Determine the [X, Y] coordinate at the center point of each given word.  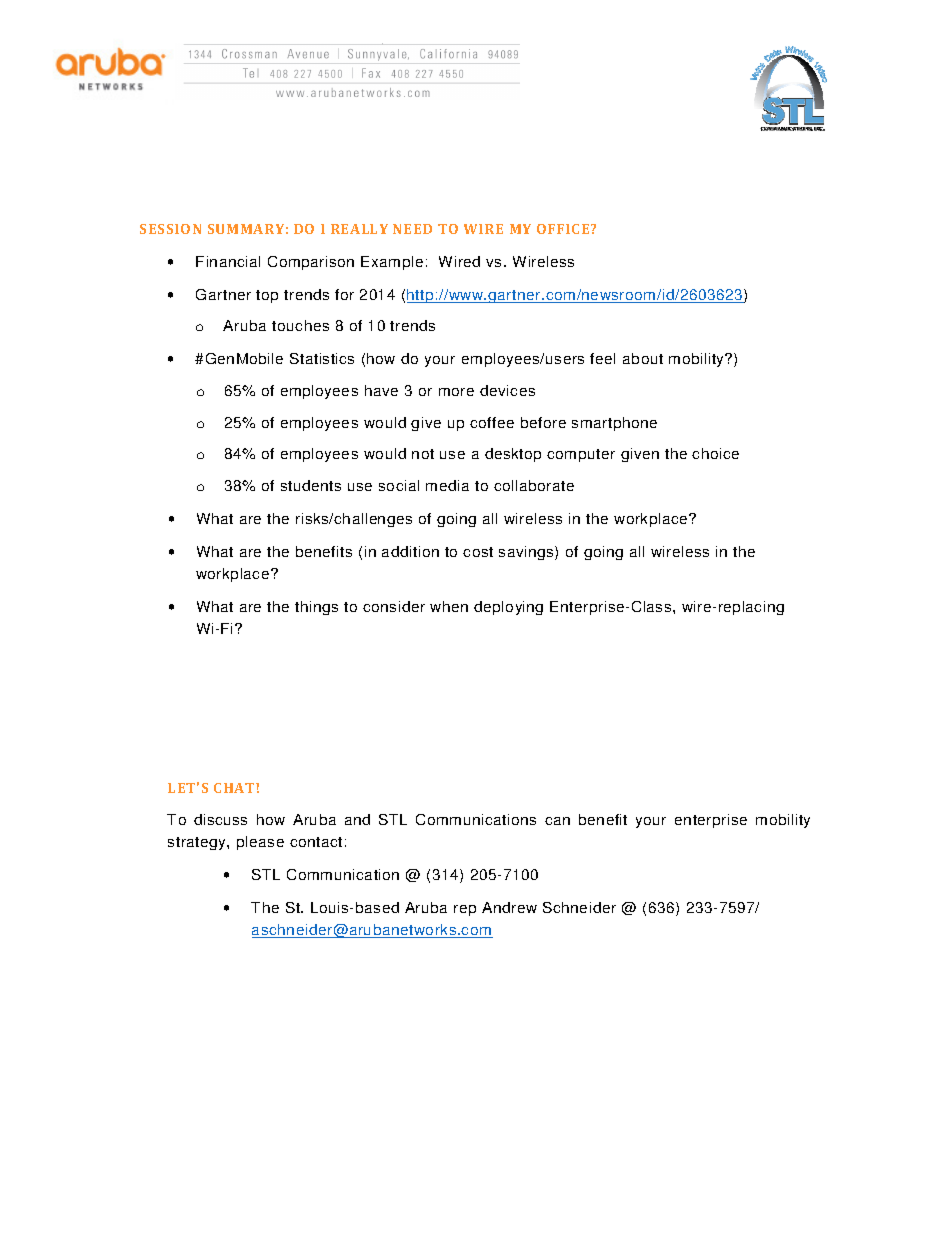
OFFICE [564, 229]
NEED [412, 229]
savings [527, 553]
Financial [228, 261]
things [316, 608]
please [260, 843]
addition [410, 551]
